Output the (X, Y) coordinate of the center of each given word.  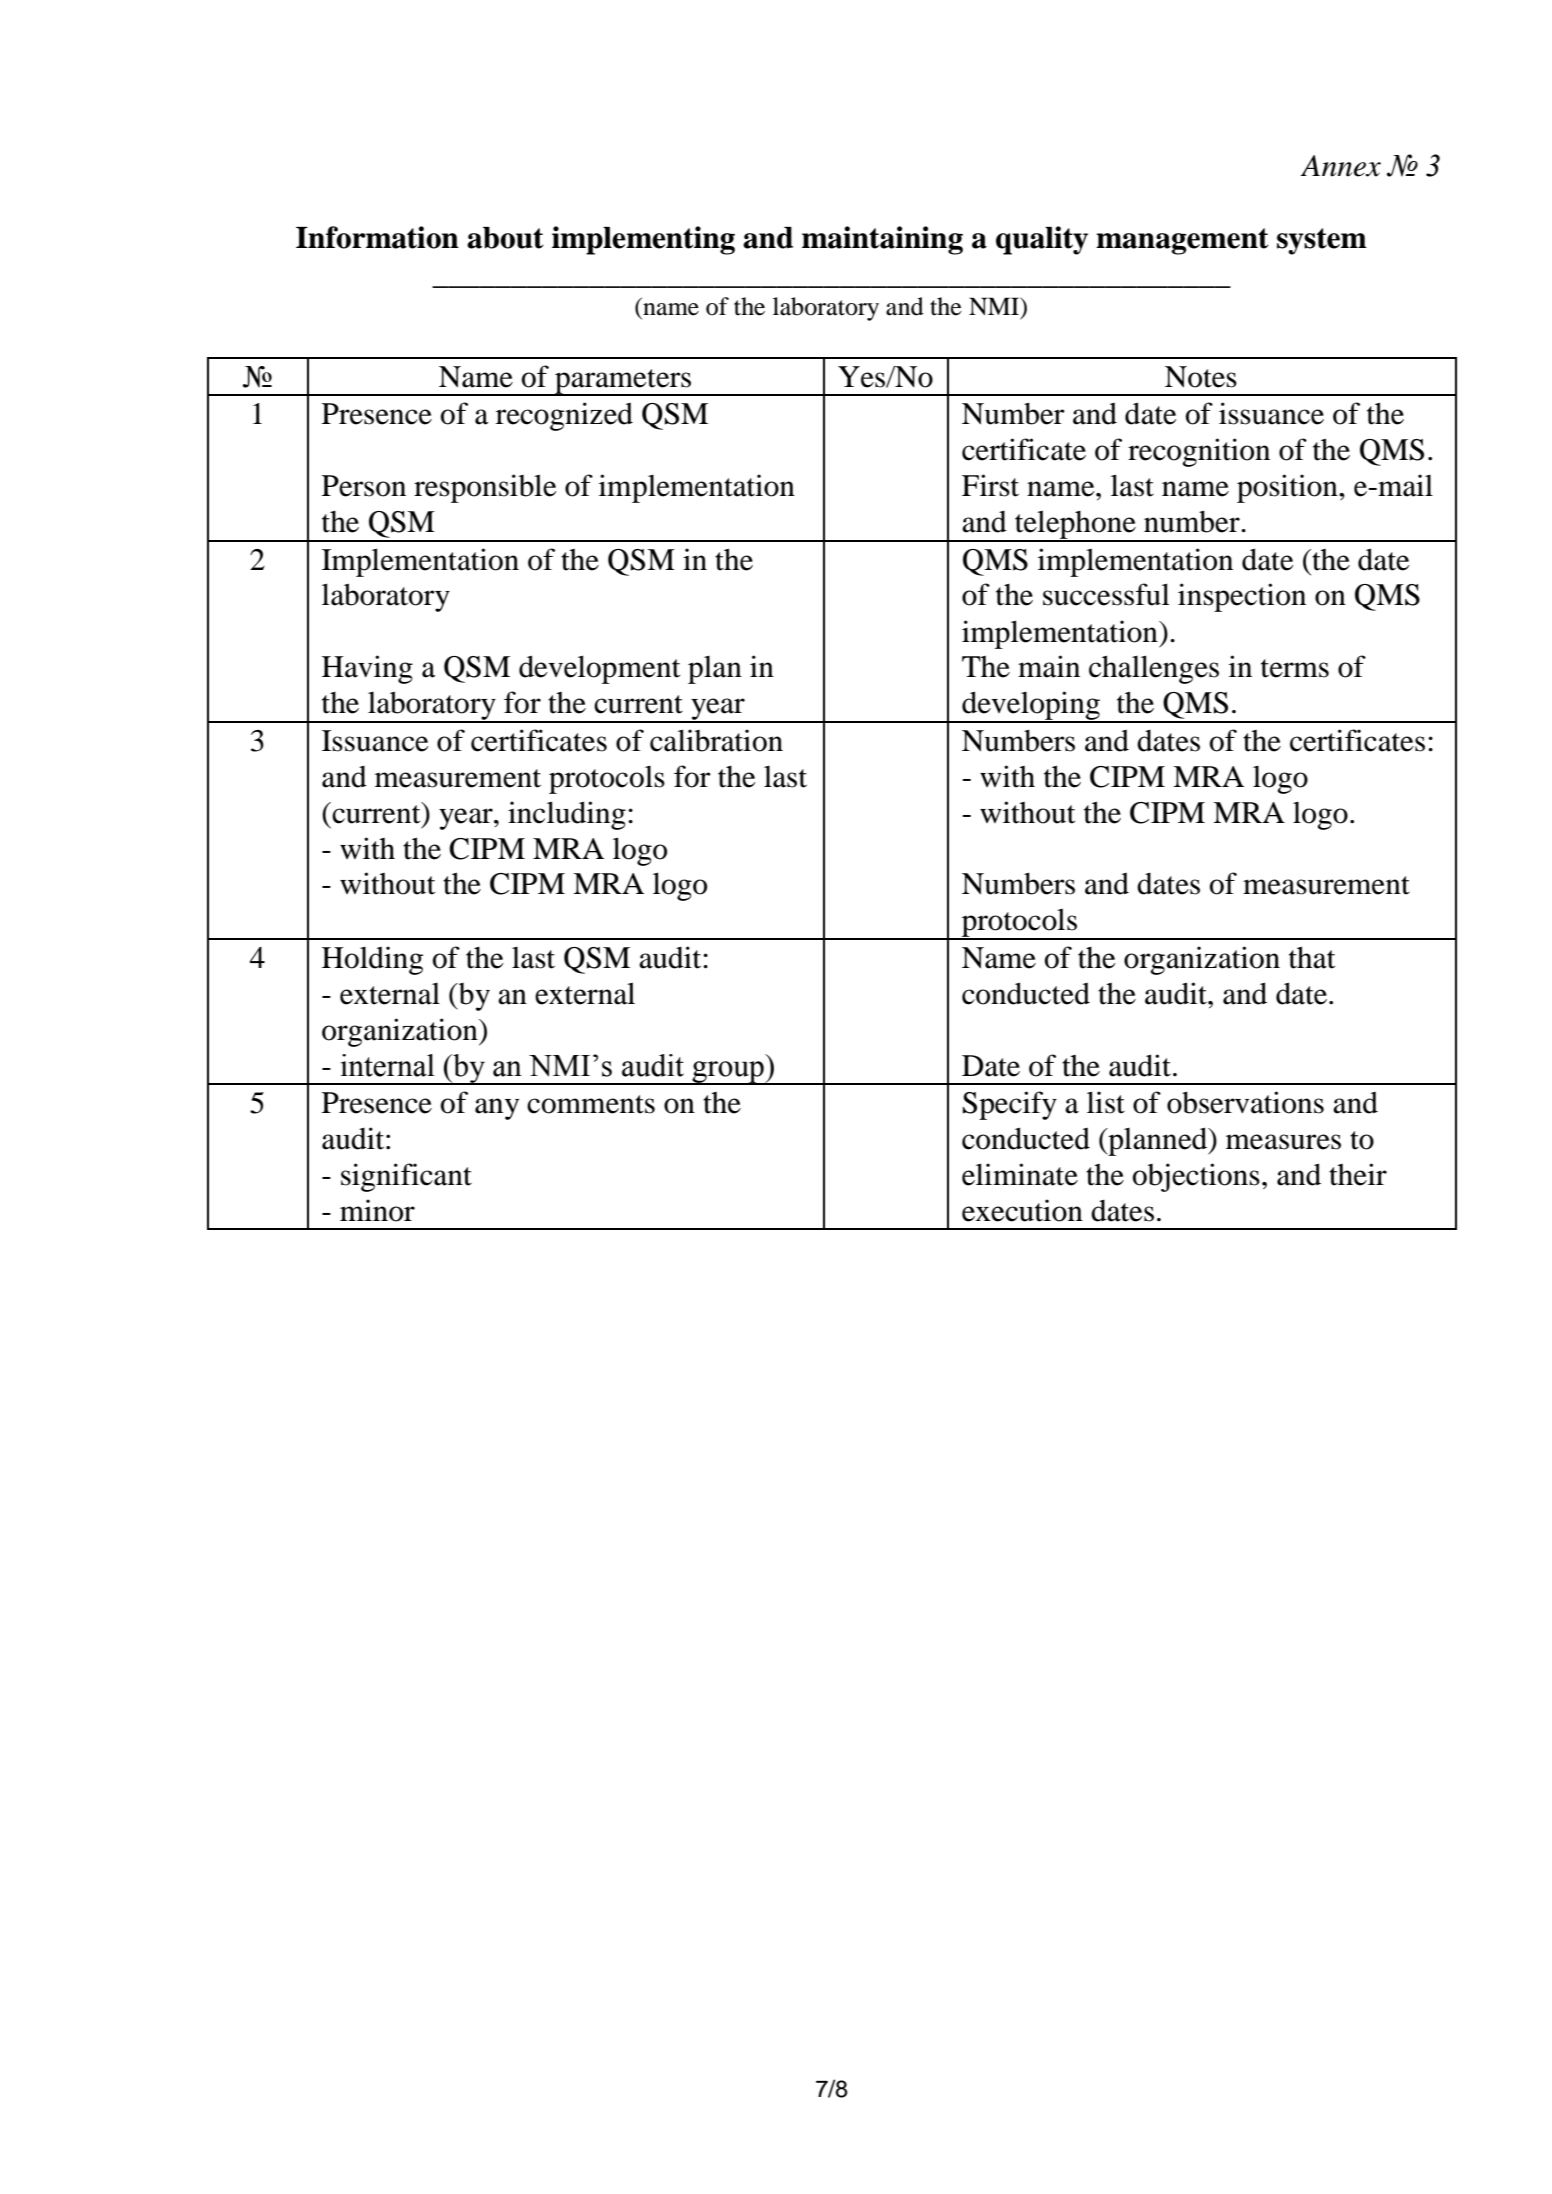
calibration (716, 740)
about (505, 238)
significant (406, 1177)
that (1312, 957)
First (990, 485)
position (1288, 488)
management (1182, 241)
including (567, 815)
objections (1196, 1177)
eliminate (1020, 1174)
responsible (485, 488)
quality (1042, 240)
